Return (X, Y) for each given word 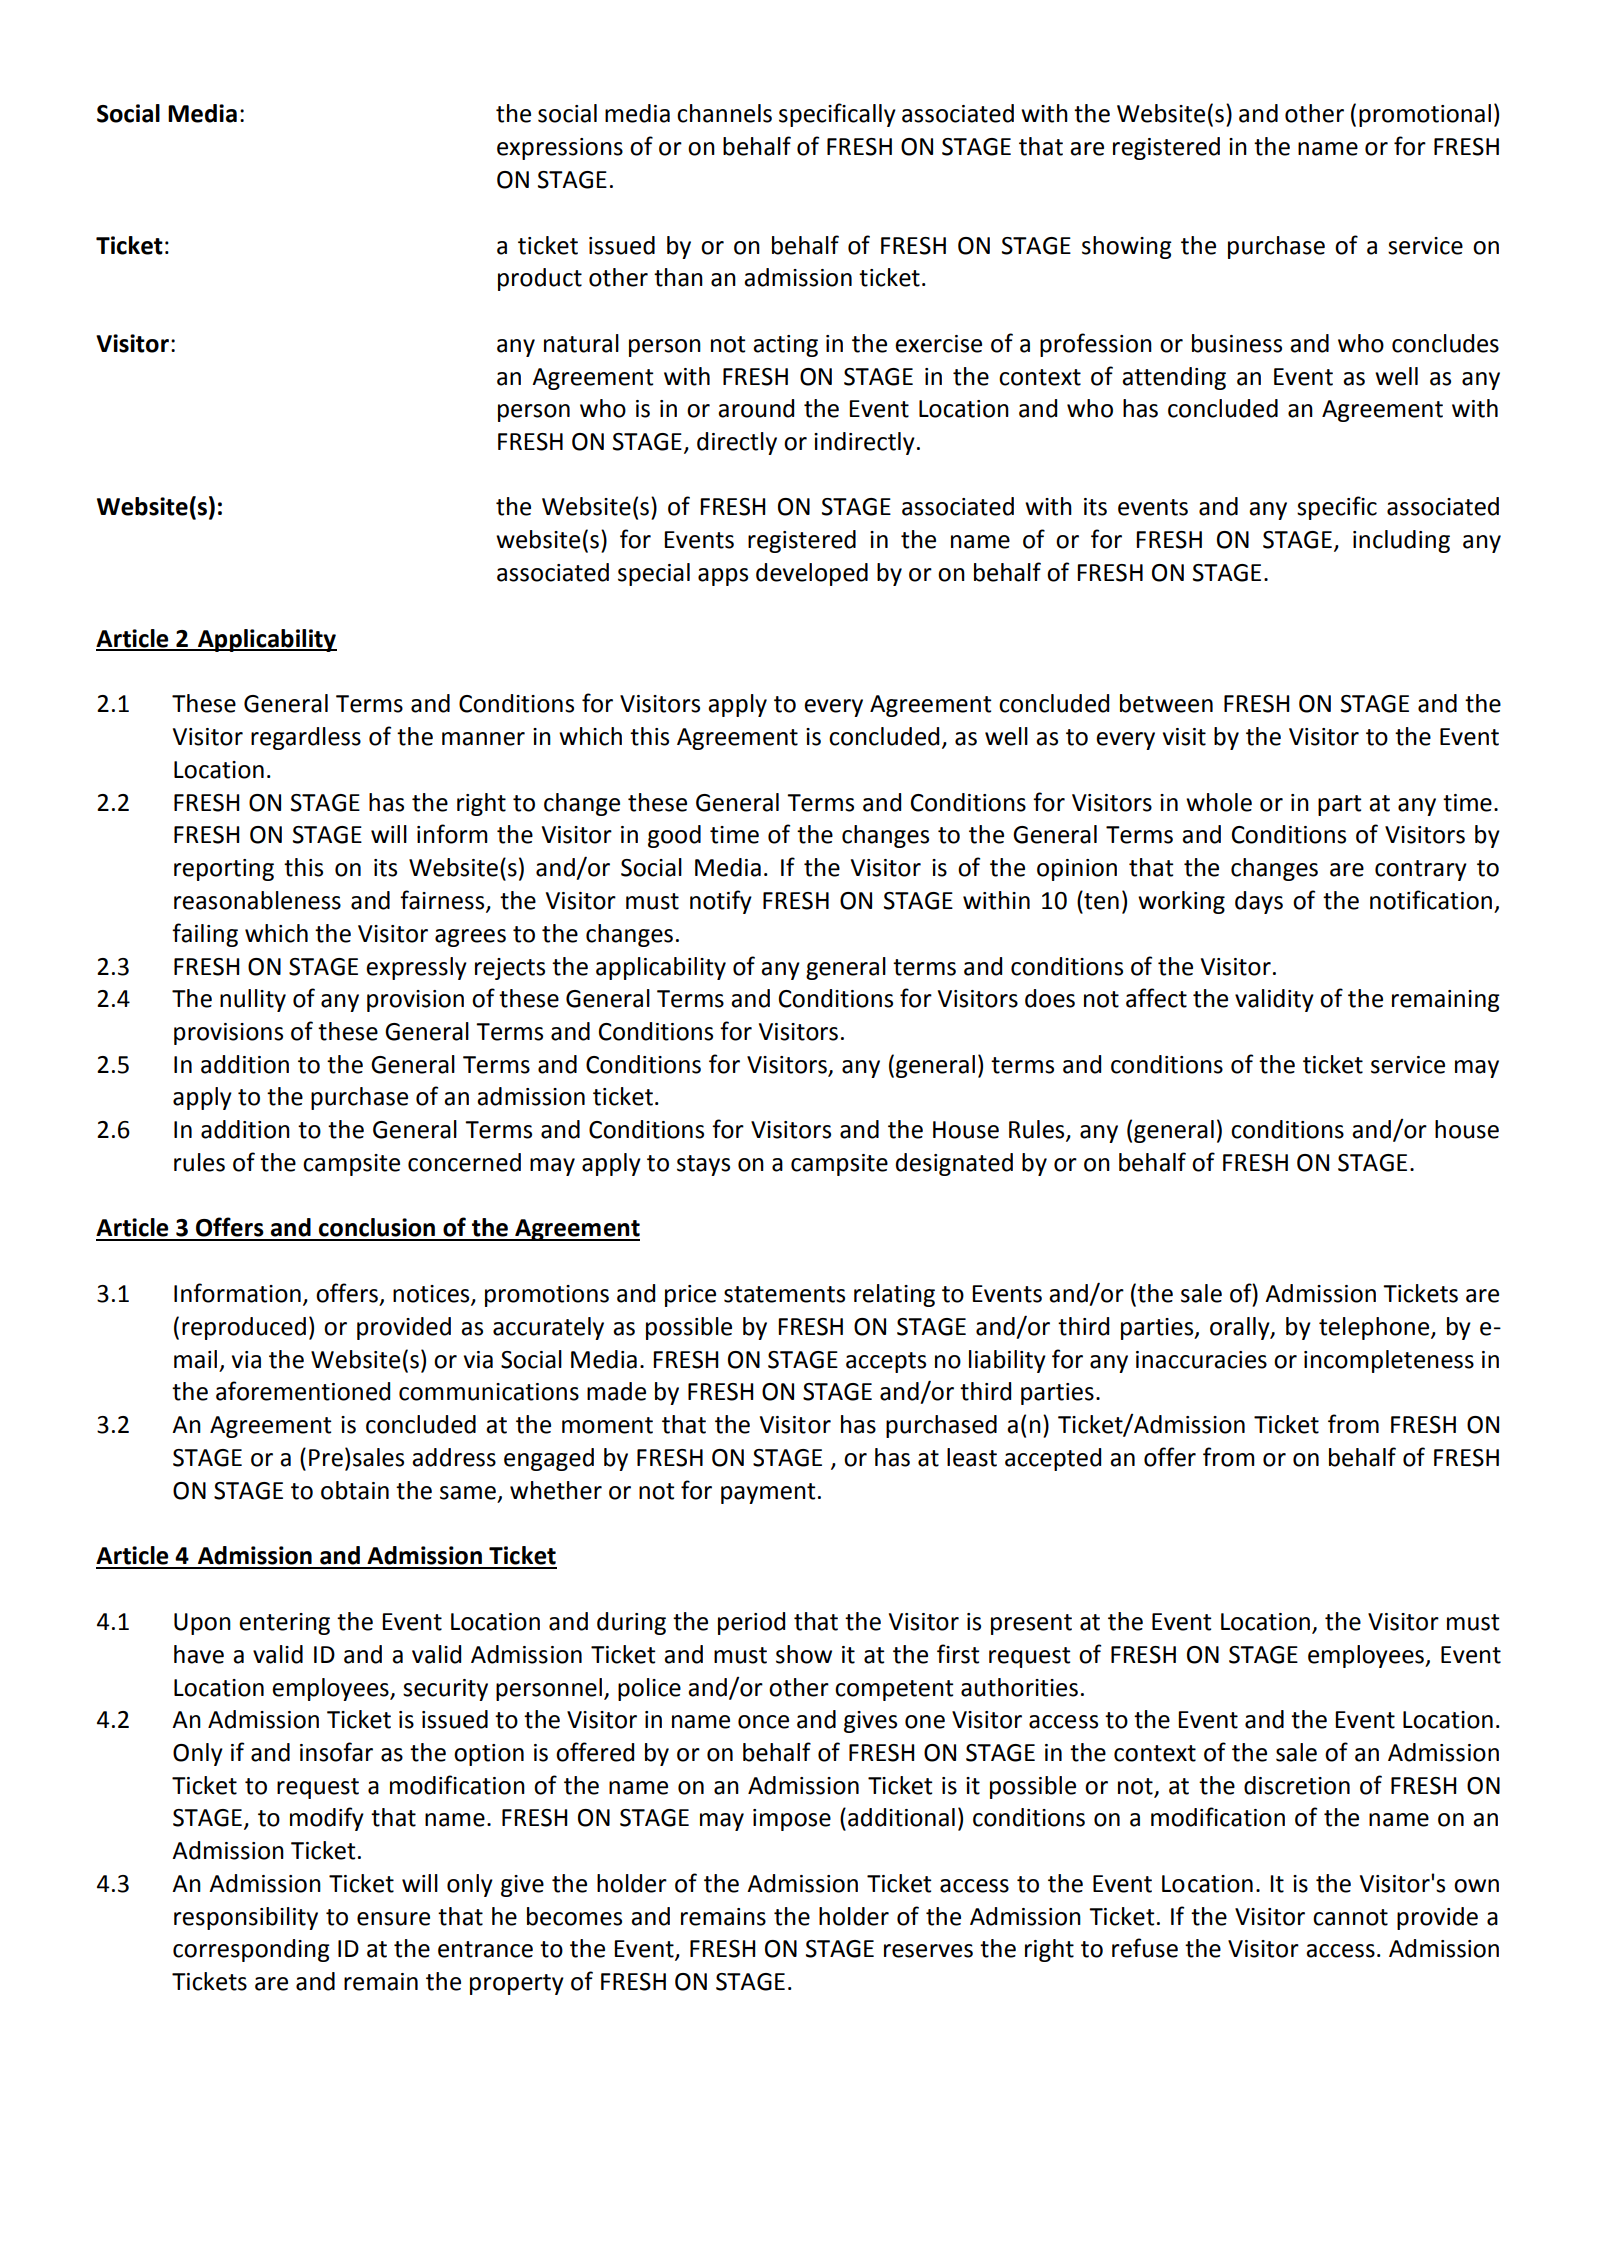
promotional (1425, 115)
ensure (393, 1919)
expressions (560, 149)
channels (724, 113)
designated (954, 1164)
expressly (416, 968)
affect (1156, 998)
